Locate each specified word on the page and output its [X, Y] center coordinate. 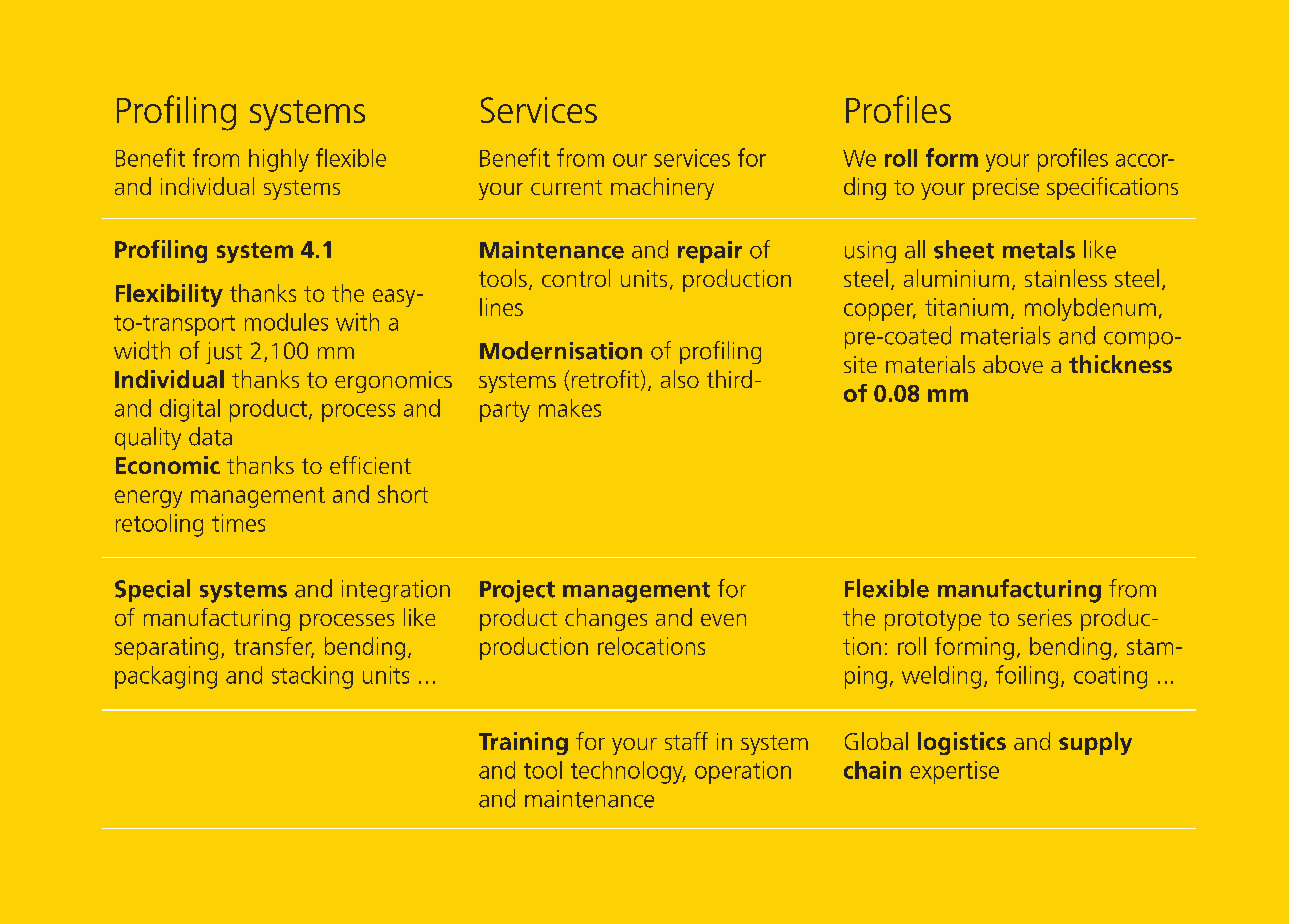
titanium [966, 307]
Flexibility [169, 295]
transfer [274, 647]
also [680, 379]
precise [1006, 189]
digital [190, 410]
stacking [312, 677]
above [1013, 364]
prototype [933, 620]
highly [279, 160]
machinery [662, 188]
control [576, 278]
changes [606, 619]
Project [517, 591]
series [1045, 617]
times [238, 523]
